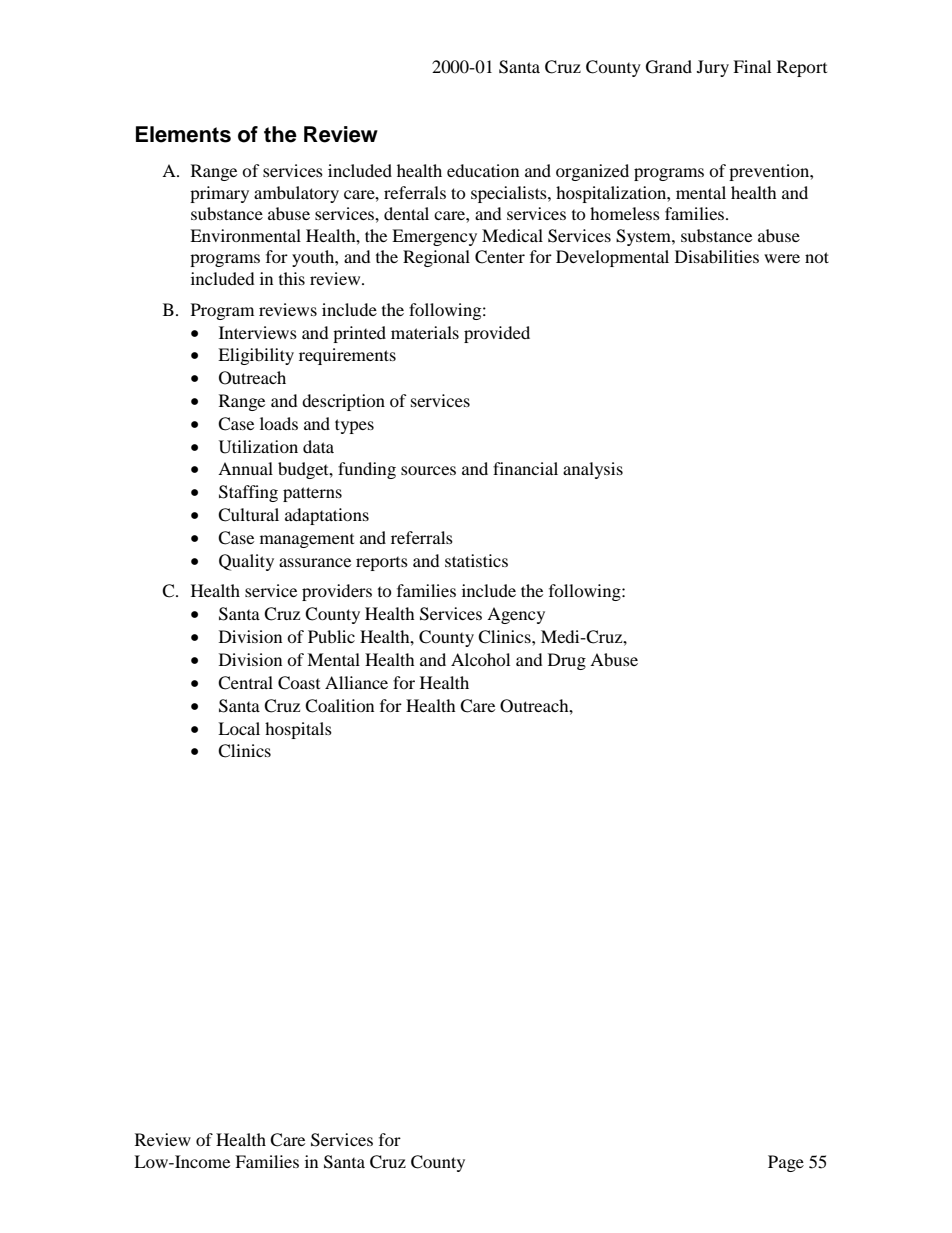 This page has width=952, height=1233. Describe the element at coordinates (483, 170) in the page. I see `education` at that location.
